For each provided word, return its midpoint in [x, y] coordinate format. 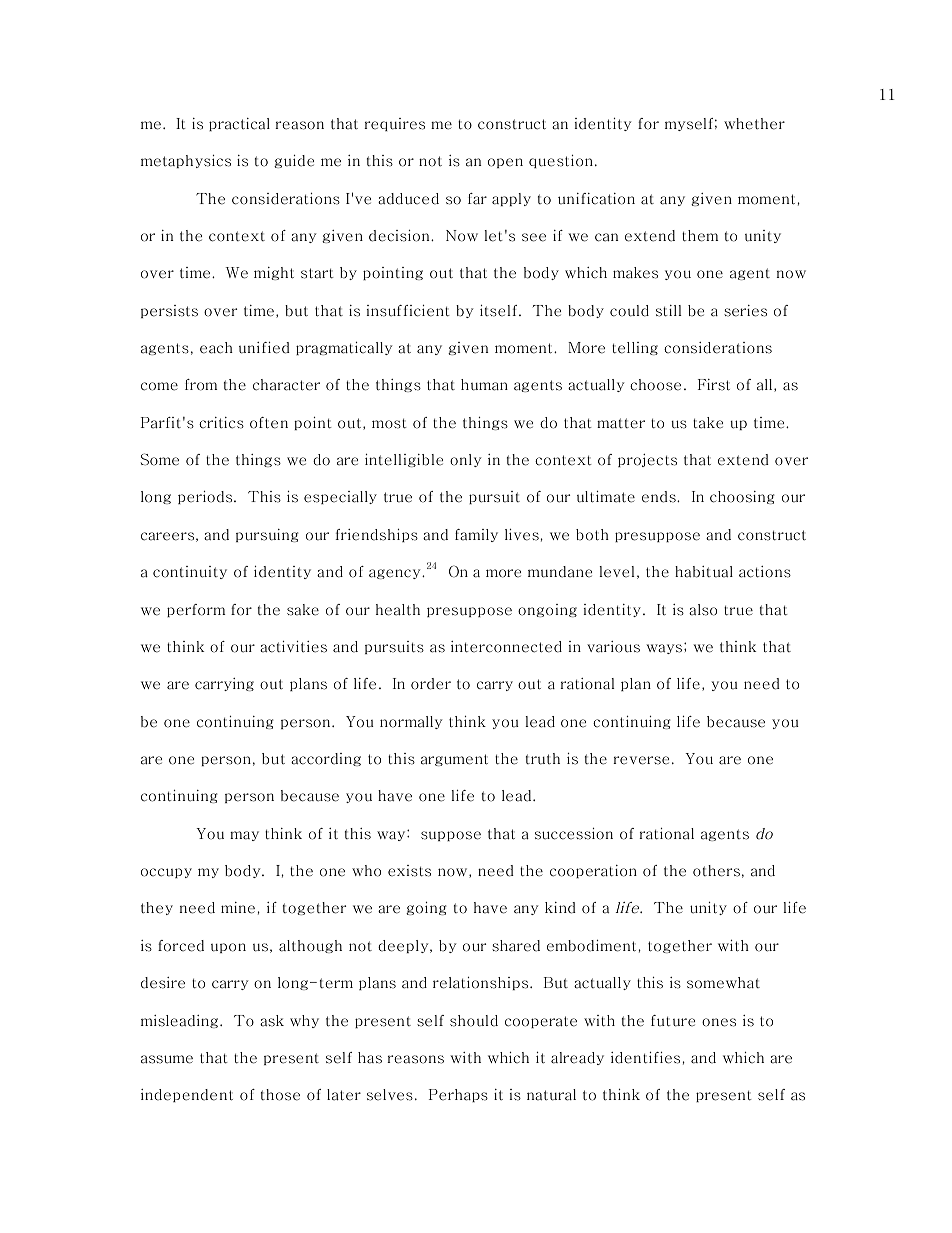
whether [754, 124]
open [505, 163]
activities [293, 647]
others [716, 871]
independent [187, 1095]
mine [238, 908]
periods [206, 497]
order [431, 684]
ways [665, 648]
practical [239, 124]
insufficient [408, 311]
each [216, 348]
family [476, 535]
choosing [742, 497]
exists [409, 871]
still [669, 311]
